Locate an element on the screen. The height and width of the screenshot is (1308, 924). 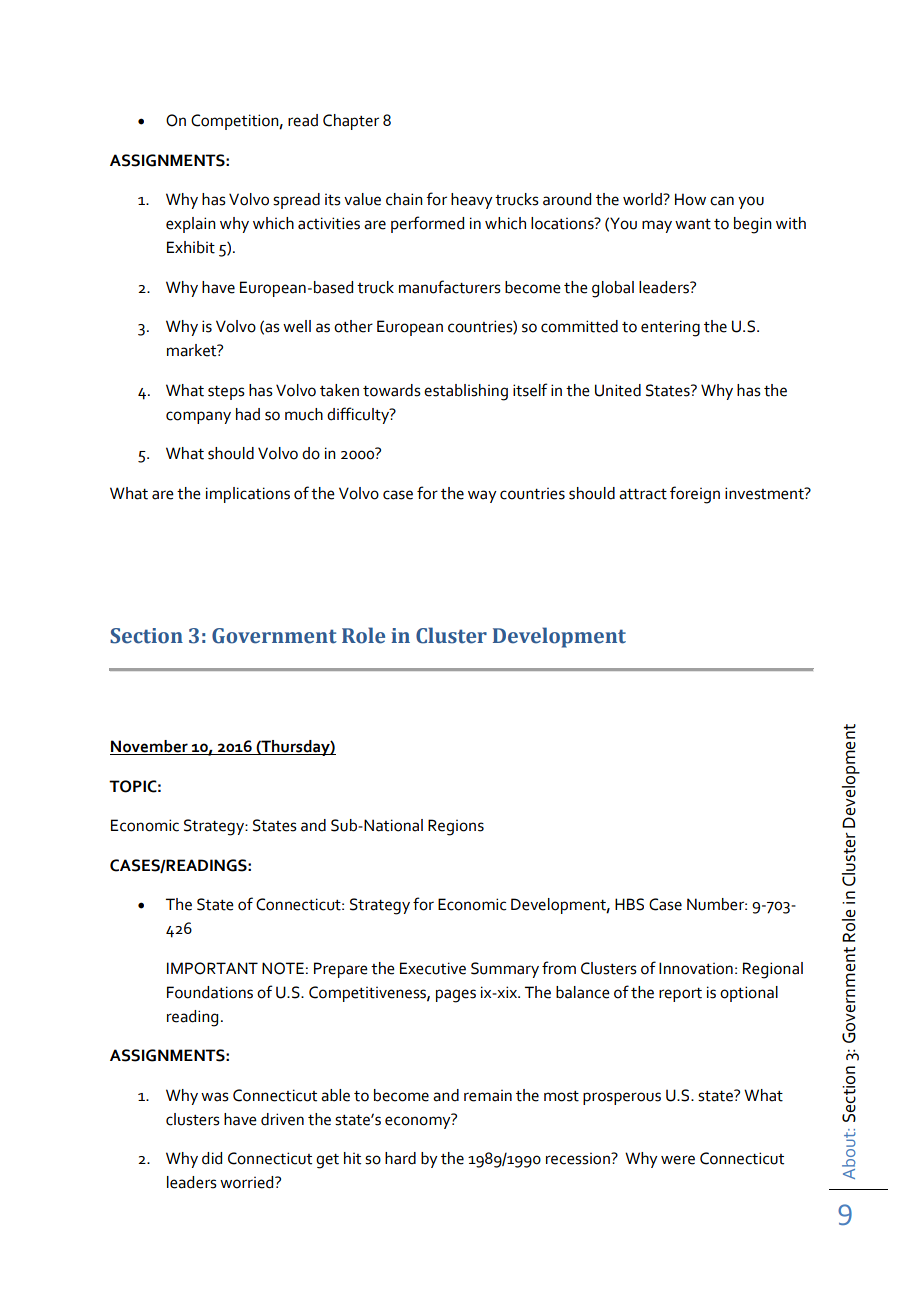
explain is located at coordinates (191, 225).
